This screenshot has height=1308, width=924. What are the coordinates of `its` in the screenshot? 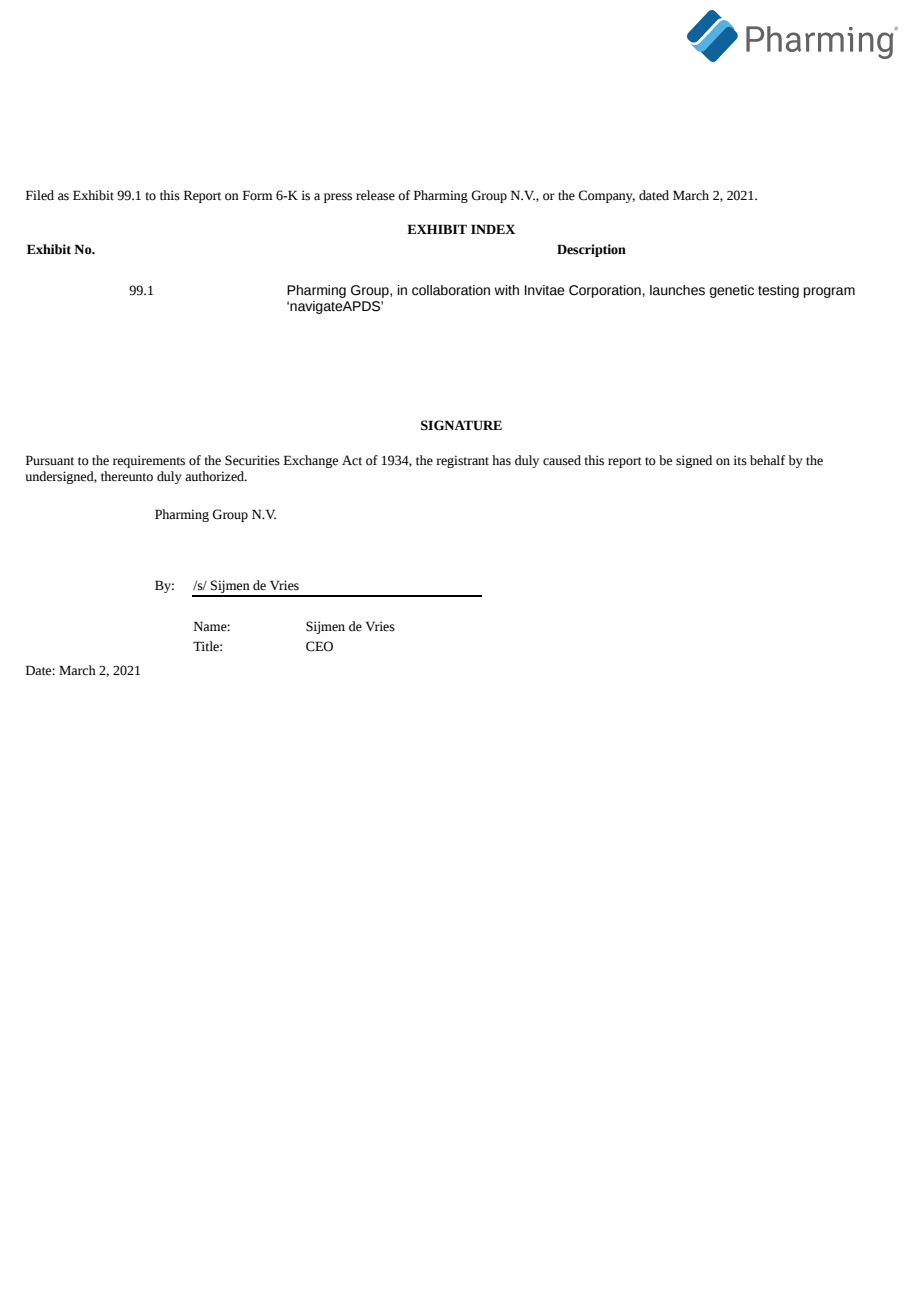 It's located at (740, 460).
